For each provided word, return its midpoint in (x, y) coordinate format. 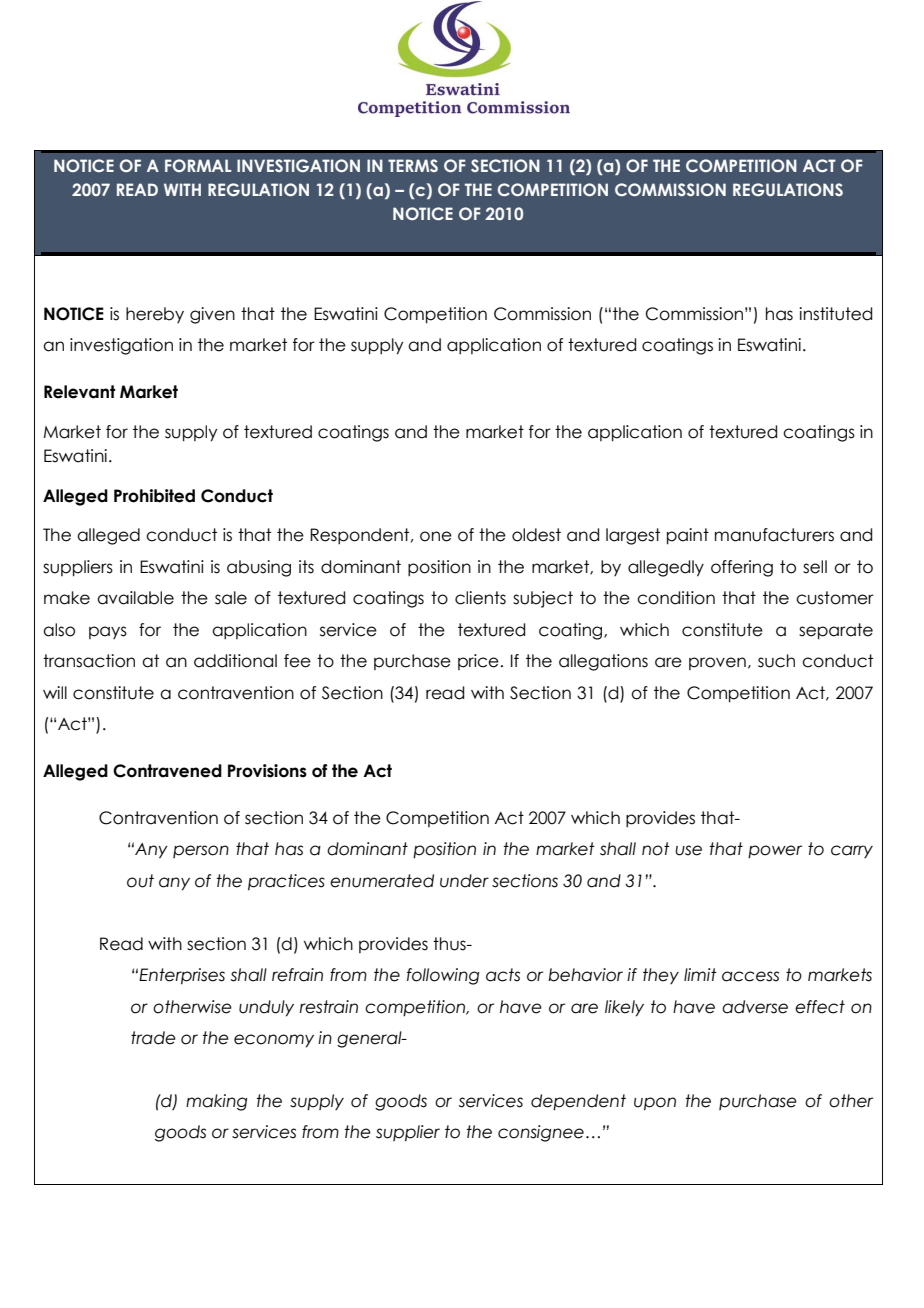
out (140, 881)
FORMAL (198, 165)
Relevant (79, 392)
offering (742, 568)
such (776, 661)
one (436, 536)
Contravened (167, 771)
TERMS (413, 165)
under (464, 881)
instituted (835, 314)
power (775, 852)
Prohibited (154, 496)
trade (153, 1038)
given (212, 315)
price (478, 662)
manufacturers (774, 535)
